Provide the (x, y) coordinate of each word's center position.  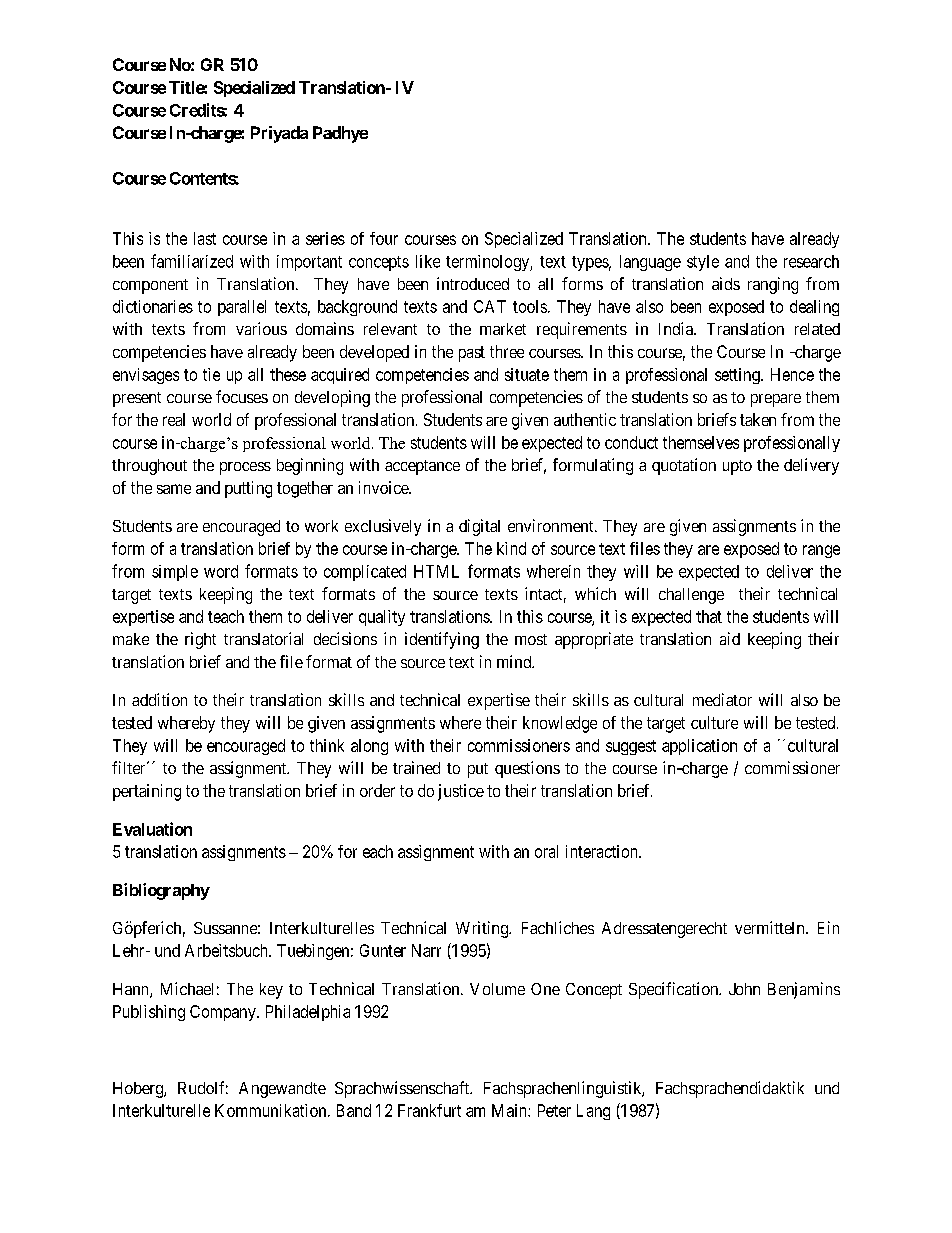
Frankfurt (429, 1110)
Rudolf (203, 1087)
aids (726, 283)
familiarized (192, 261)
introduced (473, 283)
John (744, 989)
